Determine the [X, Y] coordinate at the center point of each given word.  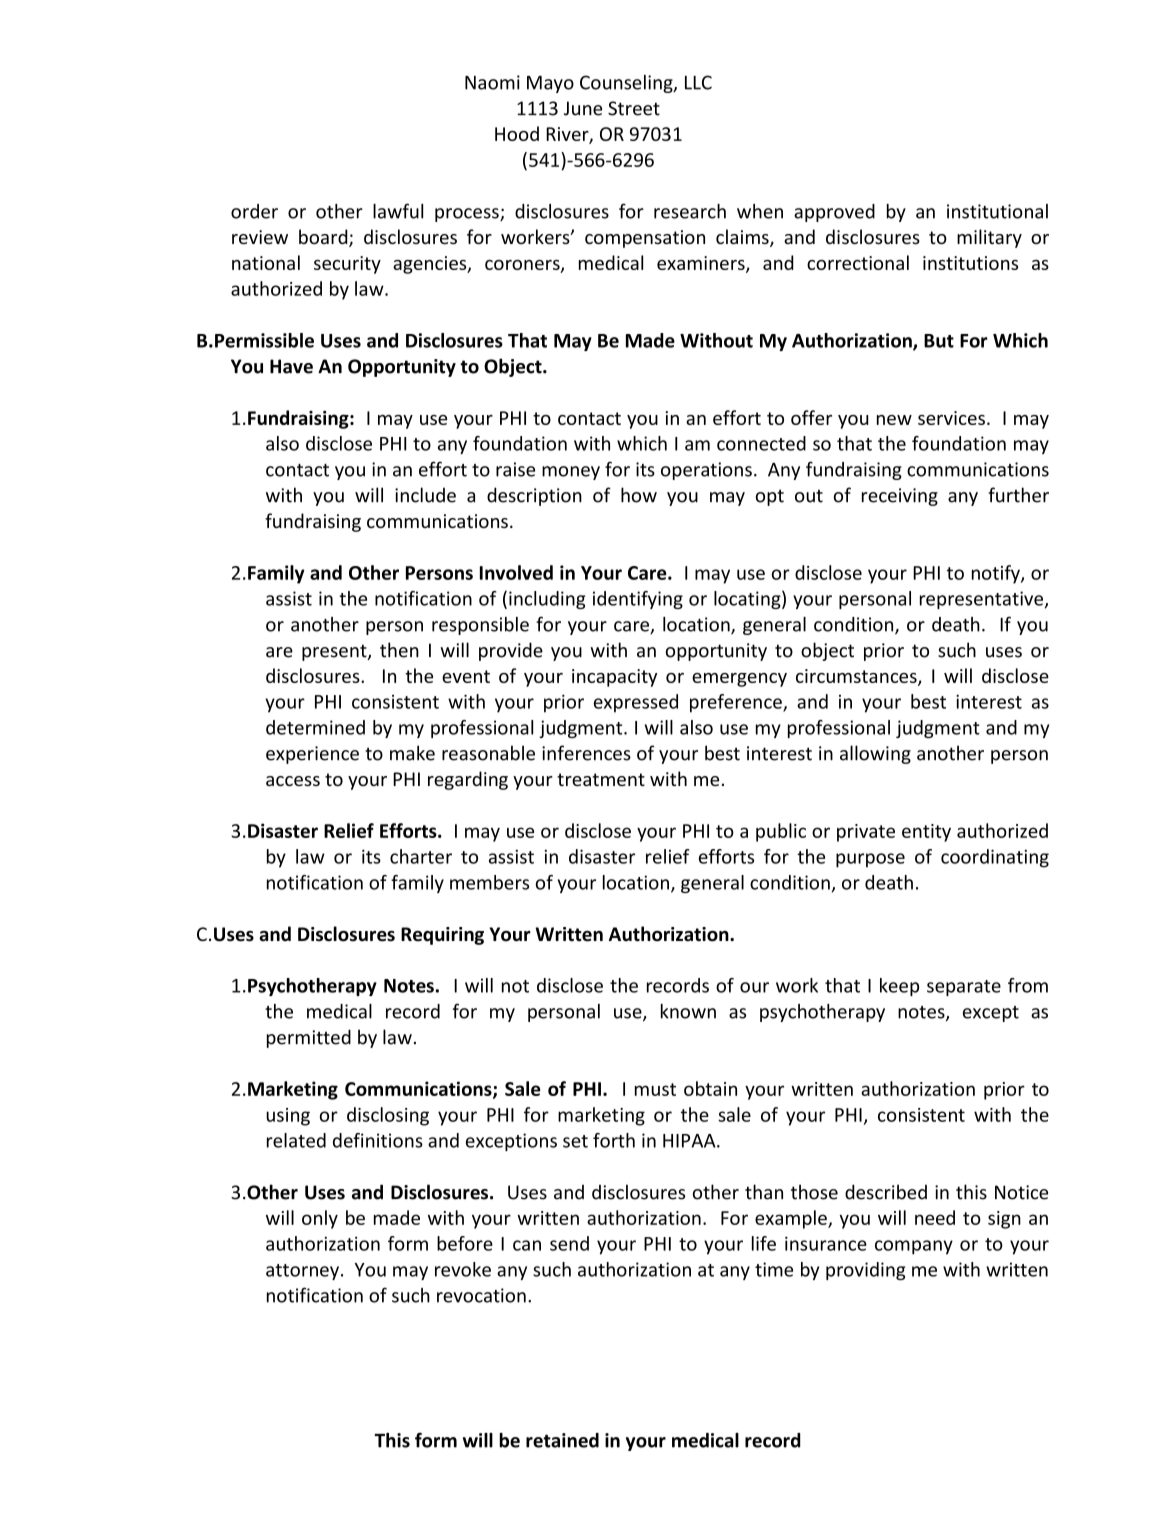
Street [634, 108]
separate [964, 988]
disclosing [388, 1116]
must [655, 1089]
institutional [997, 211]
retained [562, 1440]
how [639, 495]
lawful [398, 211]
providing [865, 1271]
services [951, 418]
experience [312, 755]
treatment [601, 779]
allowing [875, 754]
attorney [302, 1272]
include [425, 495]
